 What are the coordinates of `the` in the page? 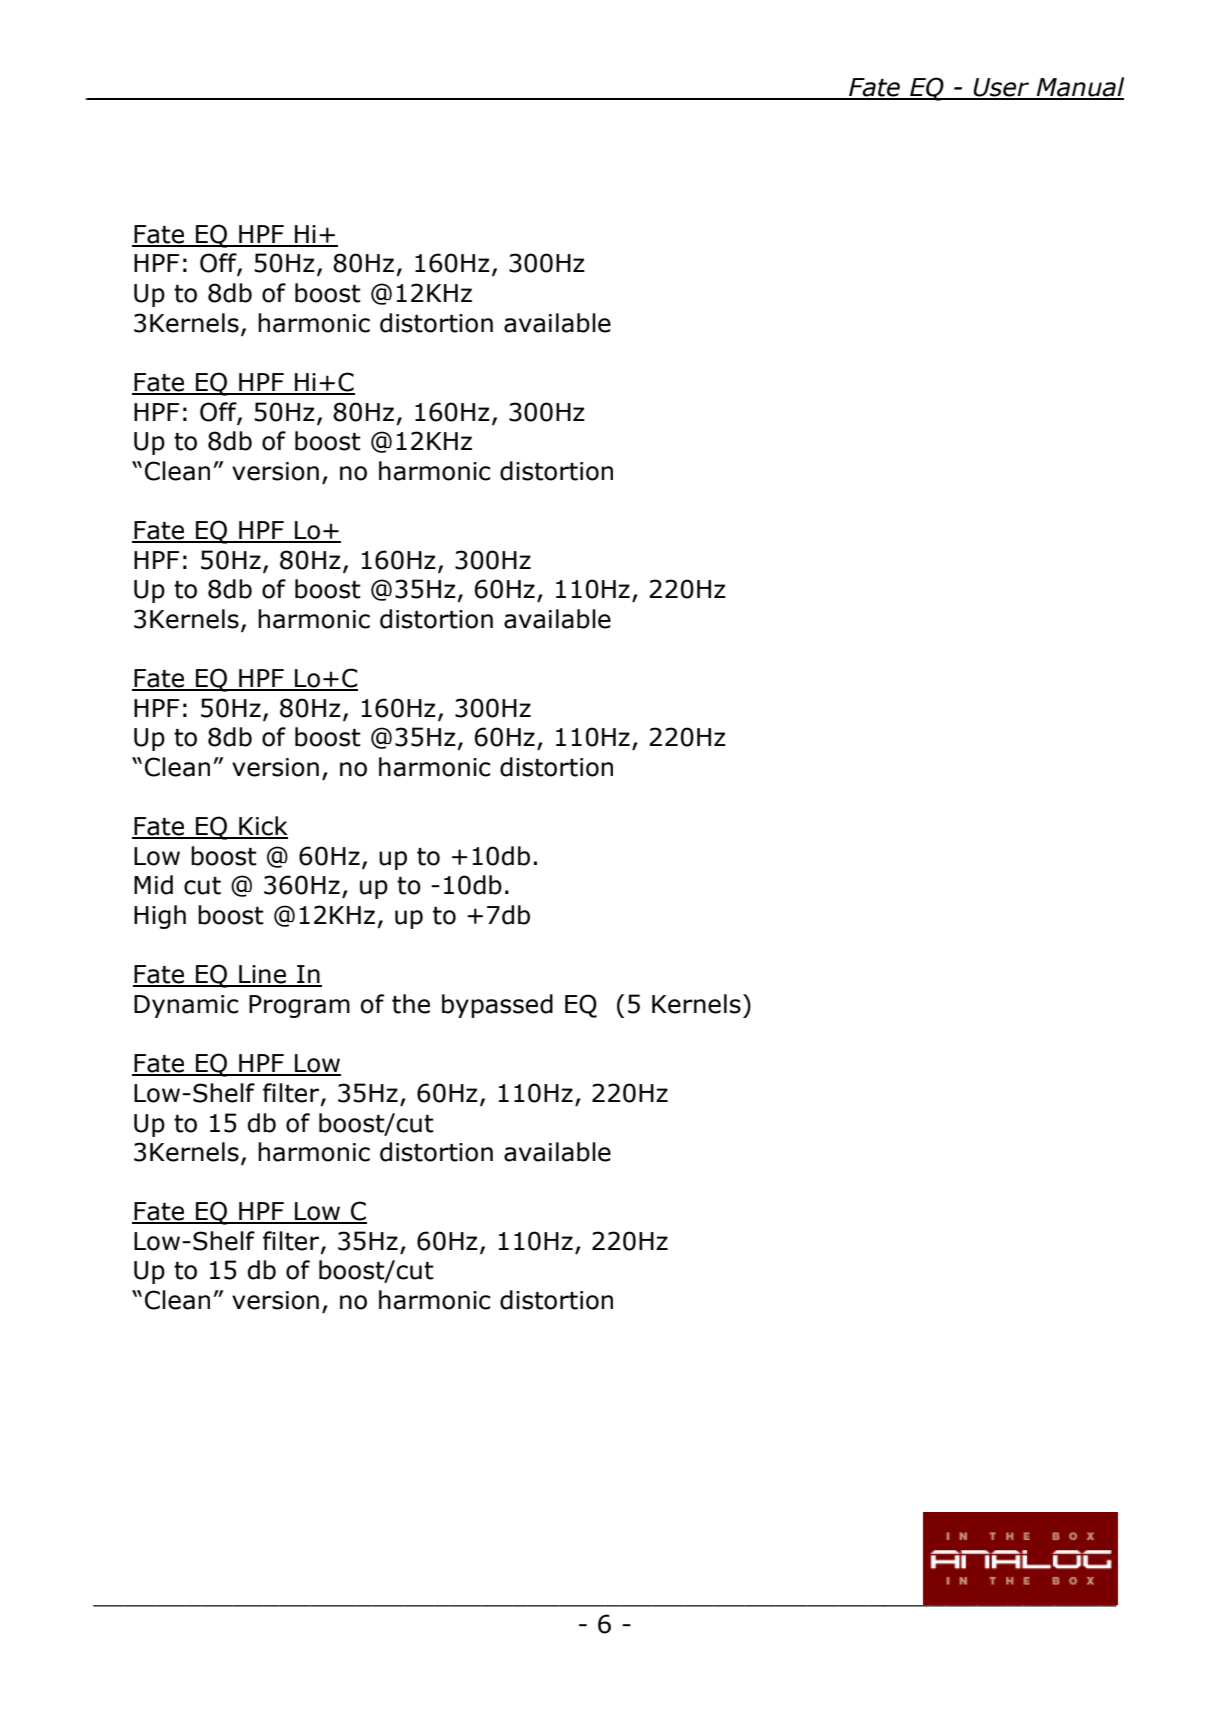 It's located at (411, 1004).
